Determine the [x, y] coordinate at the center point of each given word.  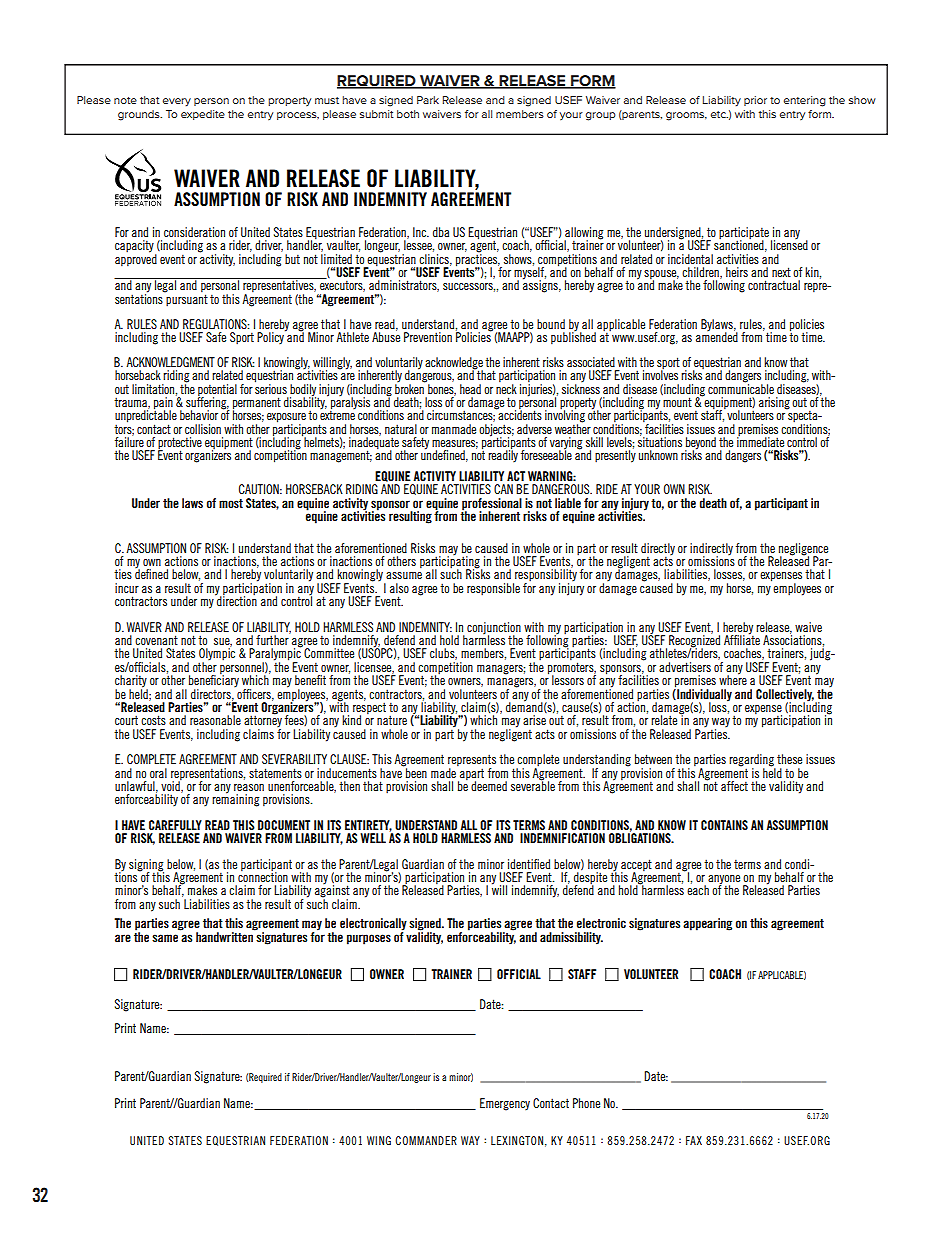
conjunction [494, 629]
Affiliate [742, 639]
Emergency [505, 1104]
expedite [203, 115]
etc [719, 114]
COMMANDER [426, 1140]
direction [236, 600]
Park [428, 100]
